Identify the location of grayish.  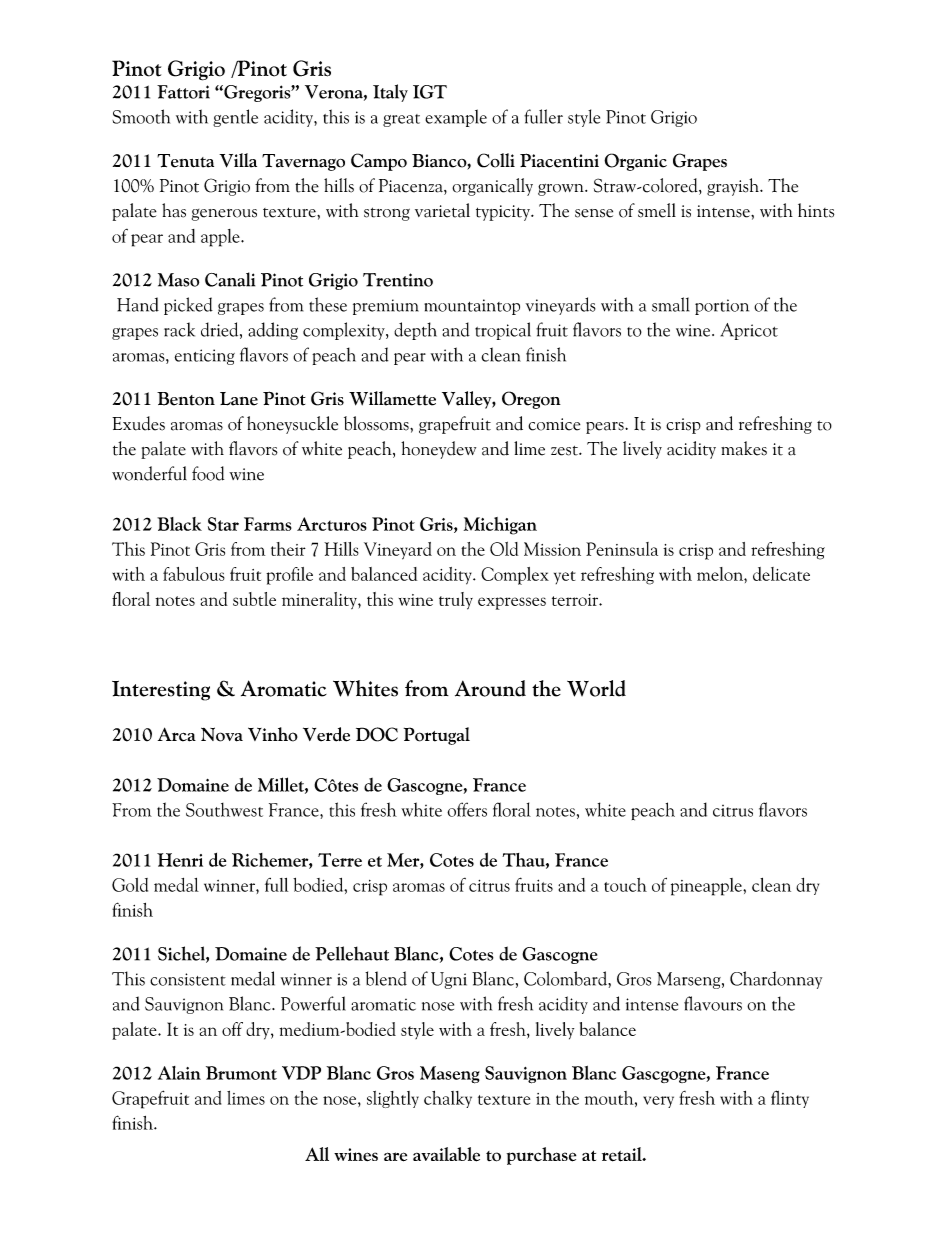
(734, 187).
